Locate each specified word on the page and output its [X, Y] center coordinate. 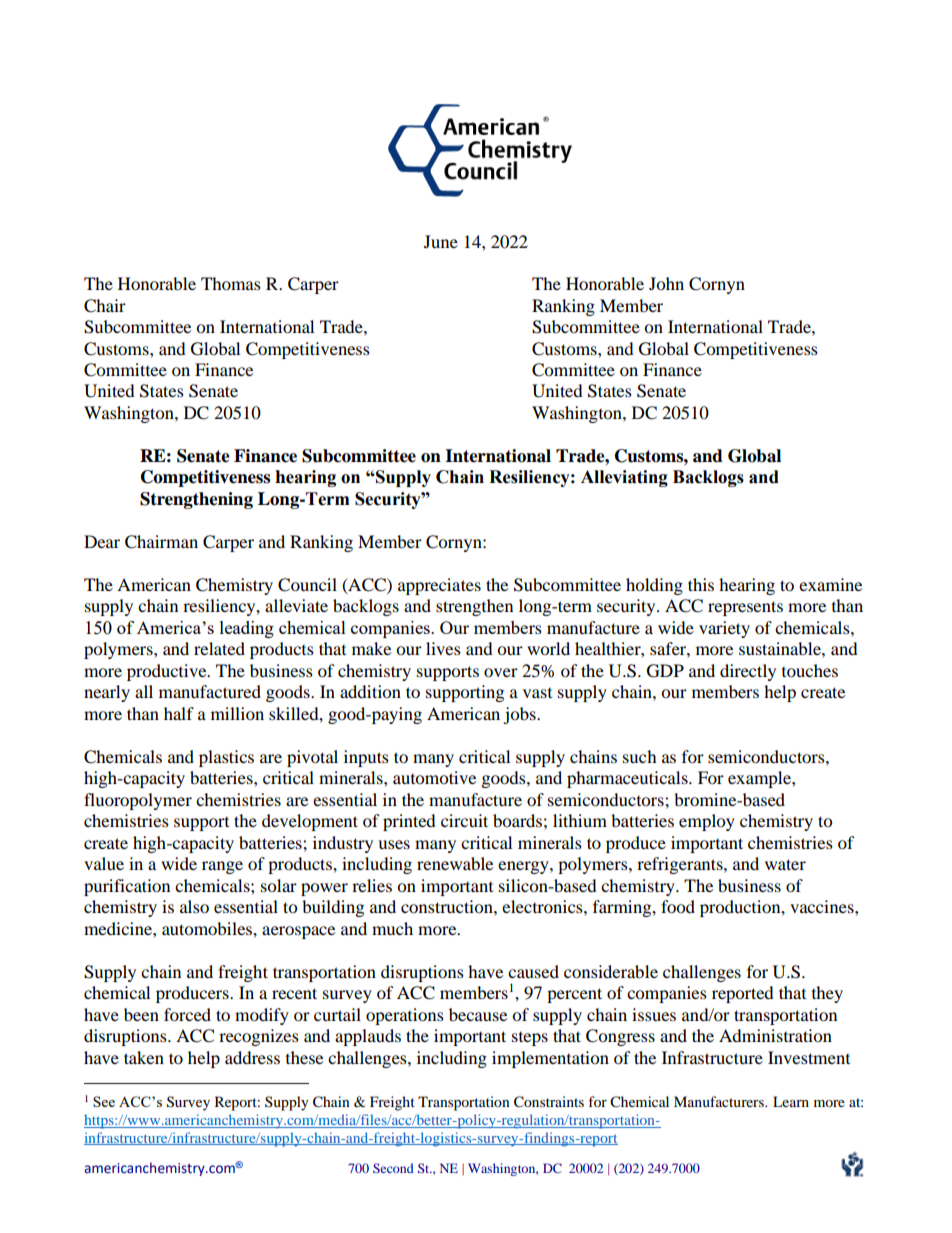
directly [748, 672]
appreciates [439, 586]
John [666, 283]
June [441, 241]
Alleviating [624, 478]
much [392, 928]
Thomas [231, 283]
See [104, 1101]
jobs [520, 715]
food [678, 906]
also [194, 906]
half [179, 713]
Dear [102, 541]
